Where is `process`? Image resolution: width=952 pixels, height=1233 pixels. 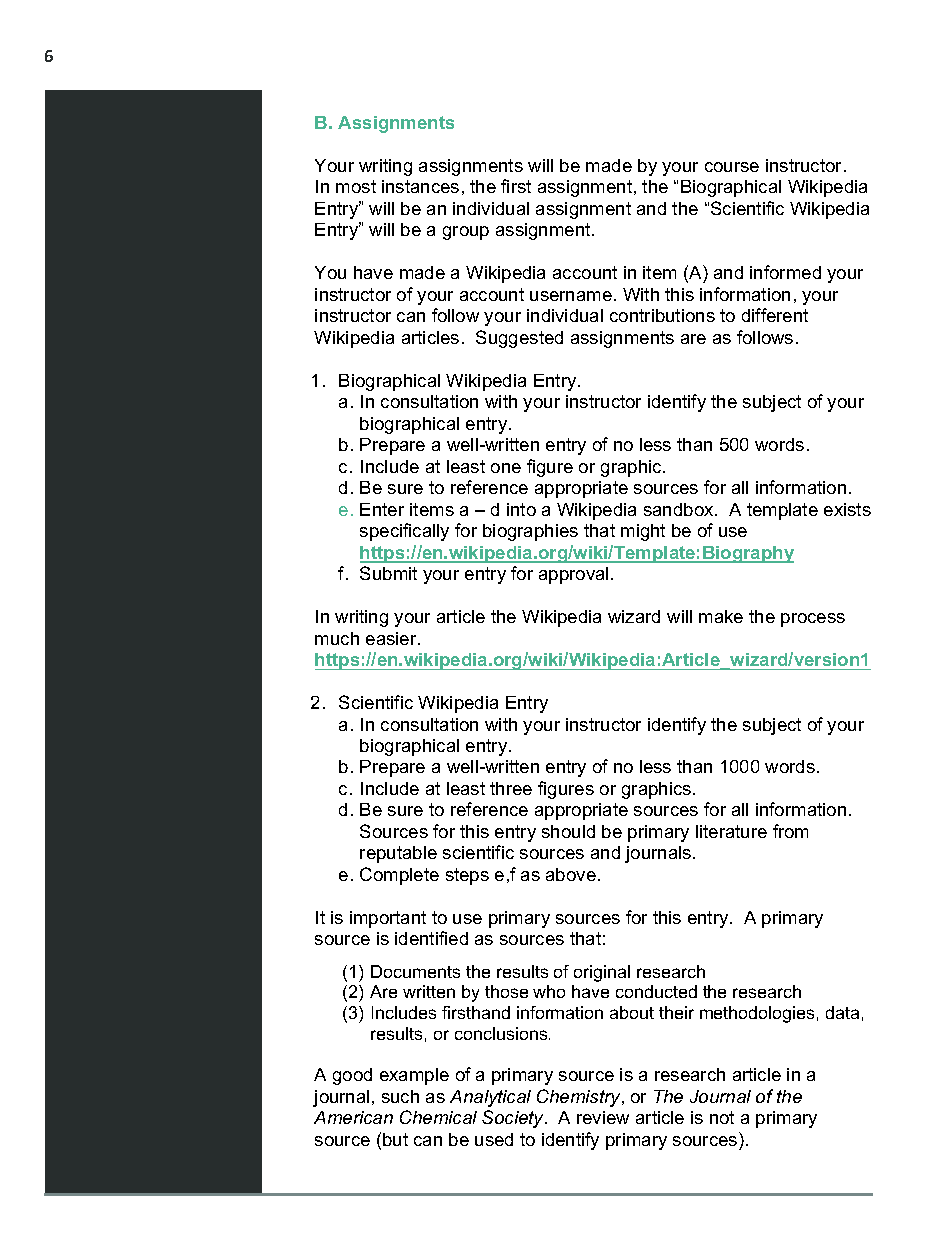
process is located at coordinates (813, 620).
